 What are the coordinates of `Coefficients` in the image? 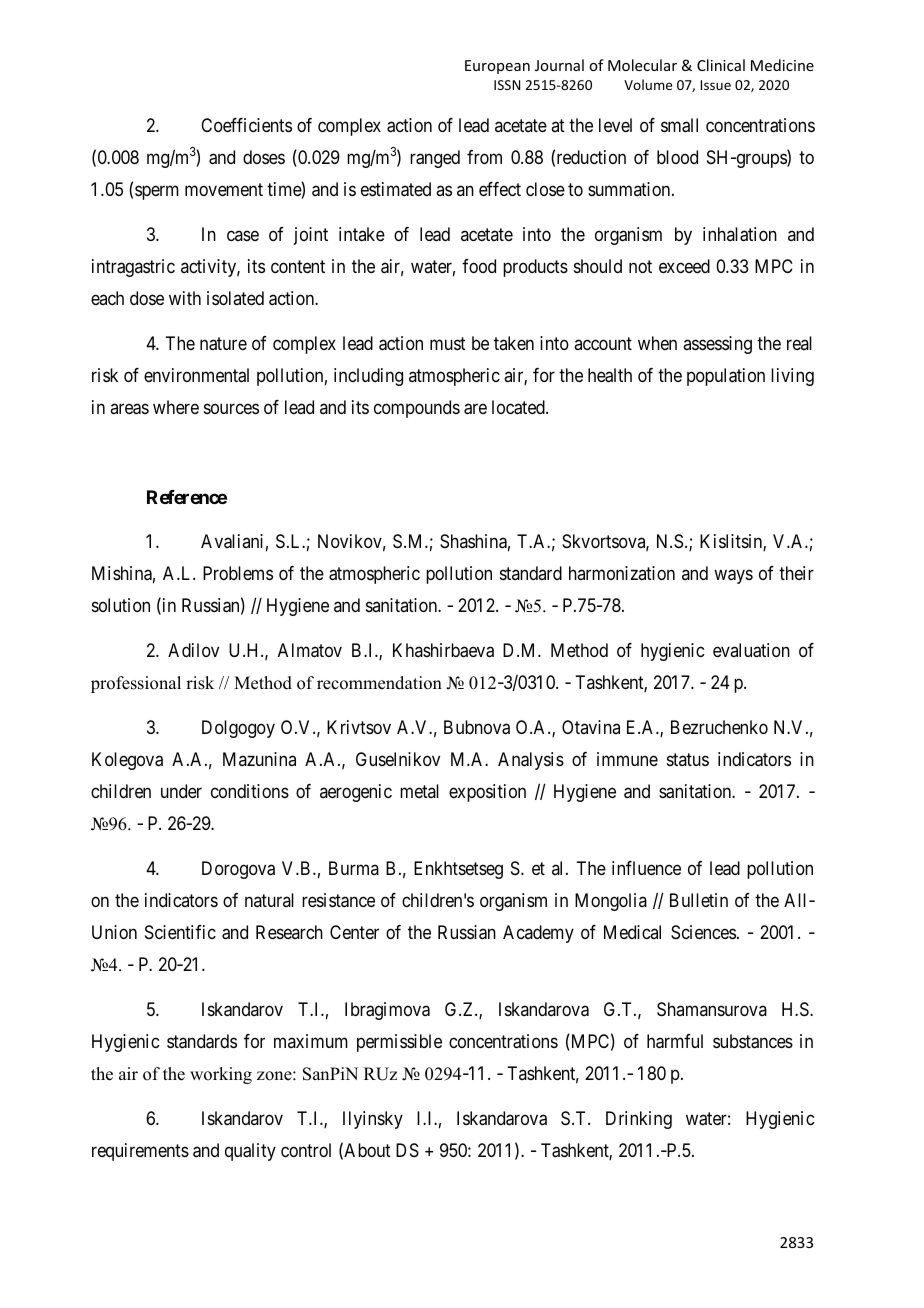 It's located at (246, 125).
